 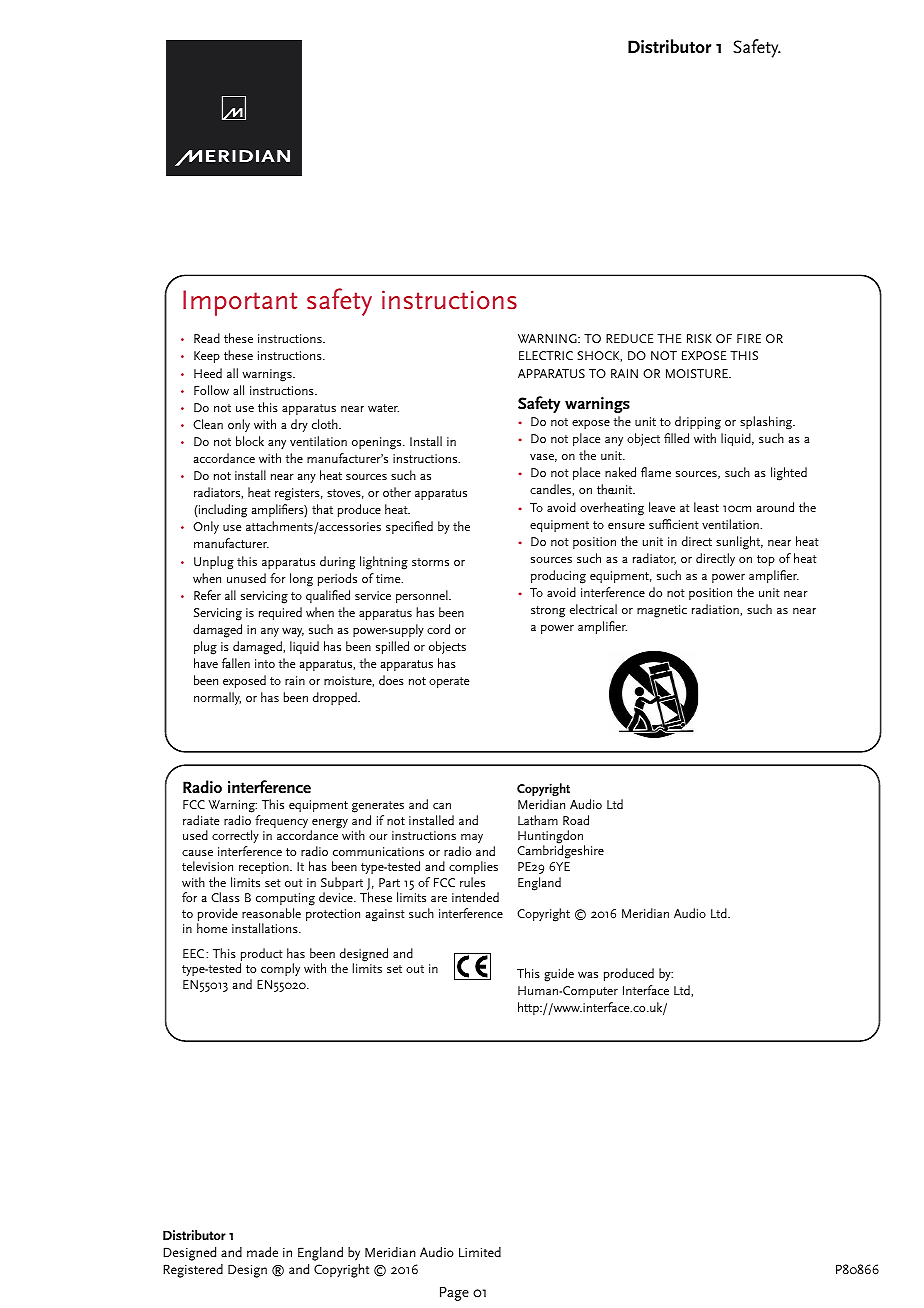 I want to click on that, so click(x=322, y=509).
